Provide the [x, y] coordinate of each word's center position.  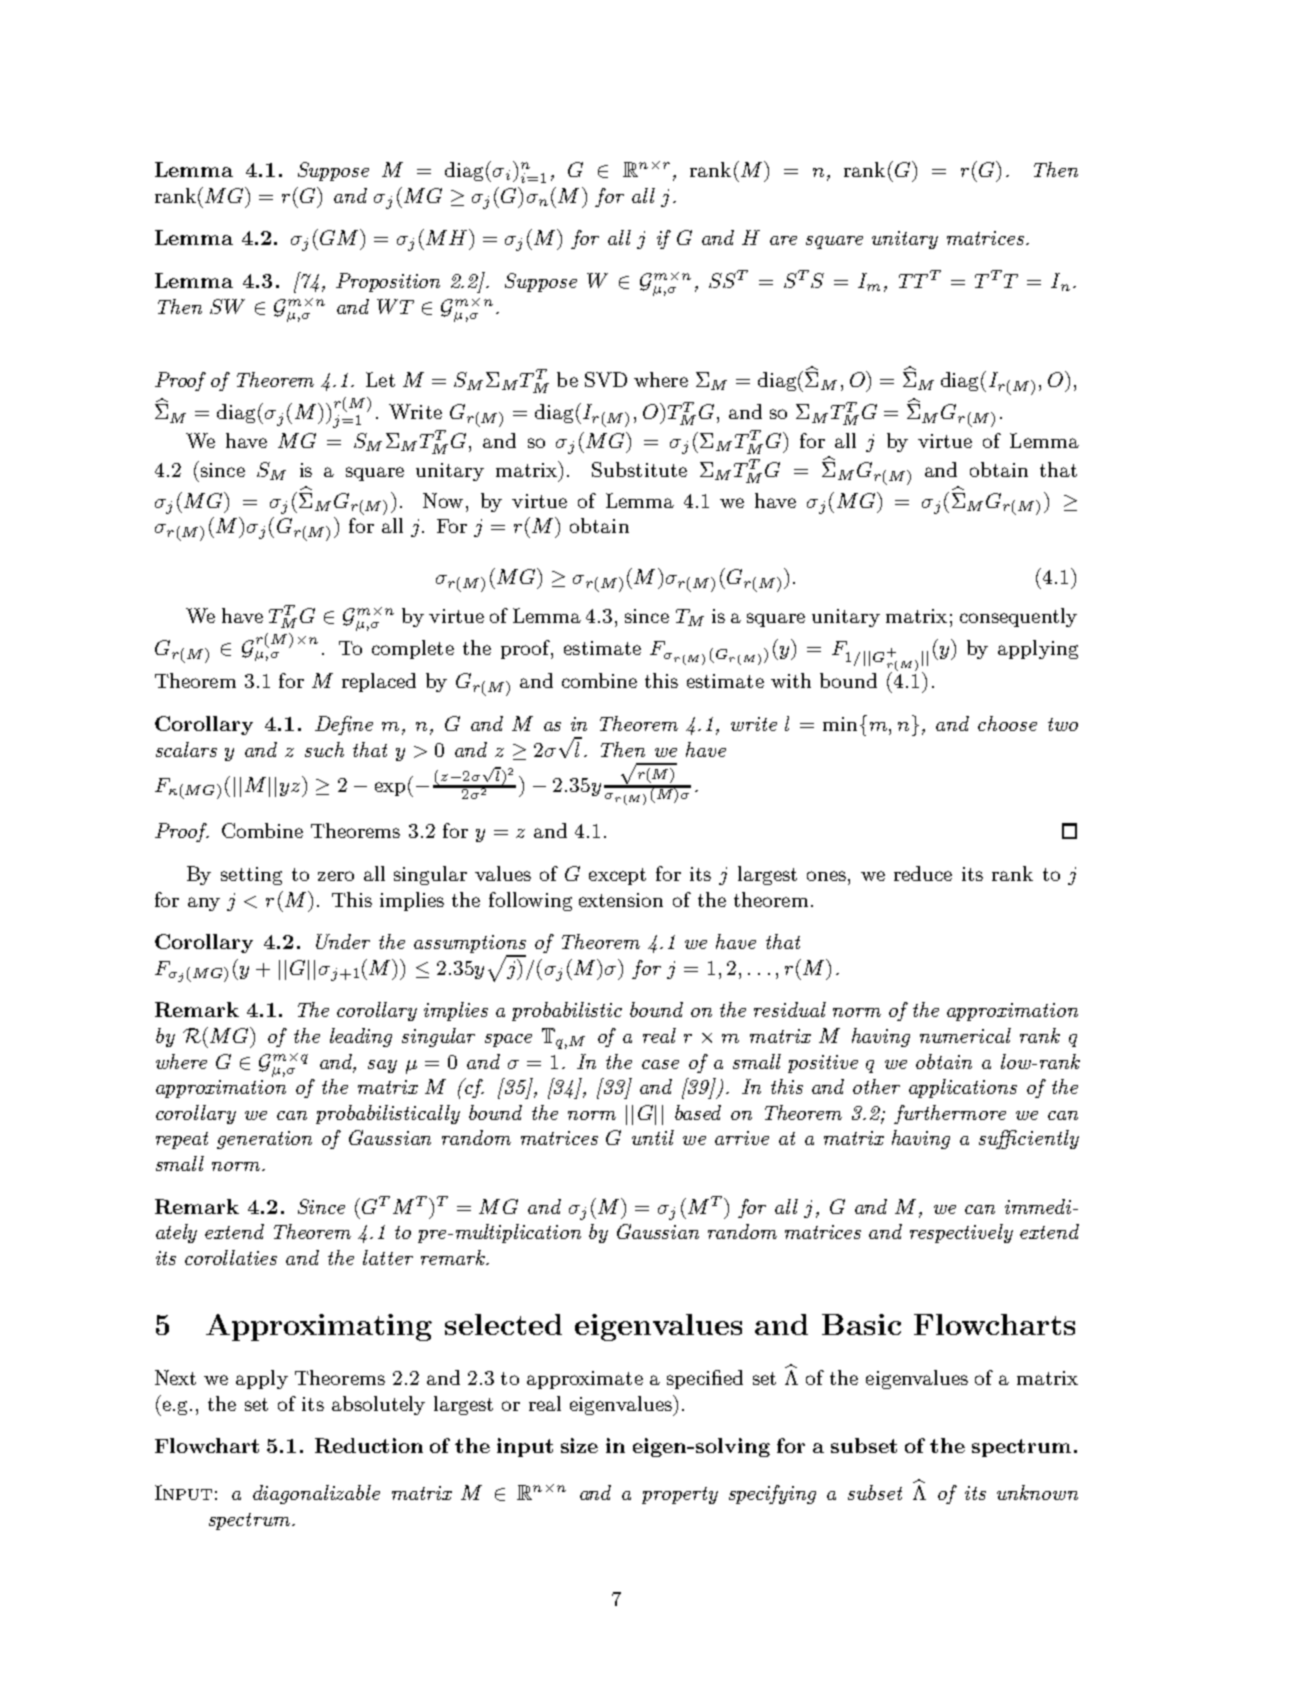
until [653, 1137]
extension [621, 900]
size [579, 1445]
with [791, 680]
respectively [961, 1233]
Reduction [369, 1445]
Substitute [639, 469]
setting [251, 876]
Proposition [388, 282]
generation [264, 1140]
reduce [923, 873]
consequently [1018, 617]
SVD [606, 379]
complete [413, 649]
